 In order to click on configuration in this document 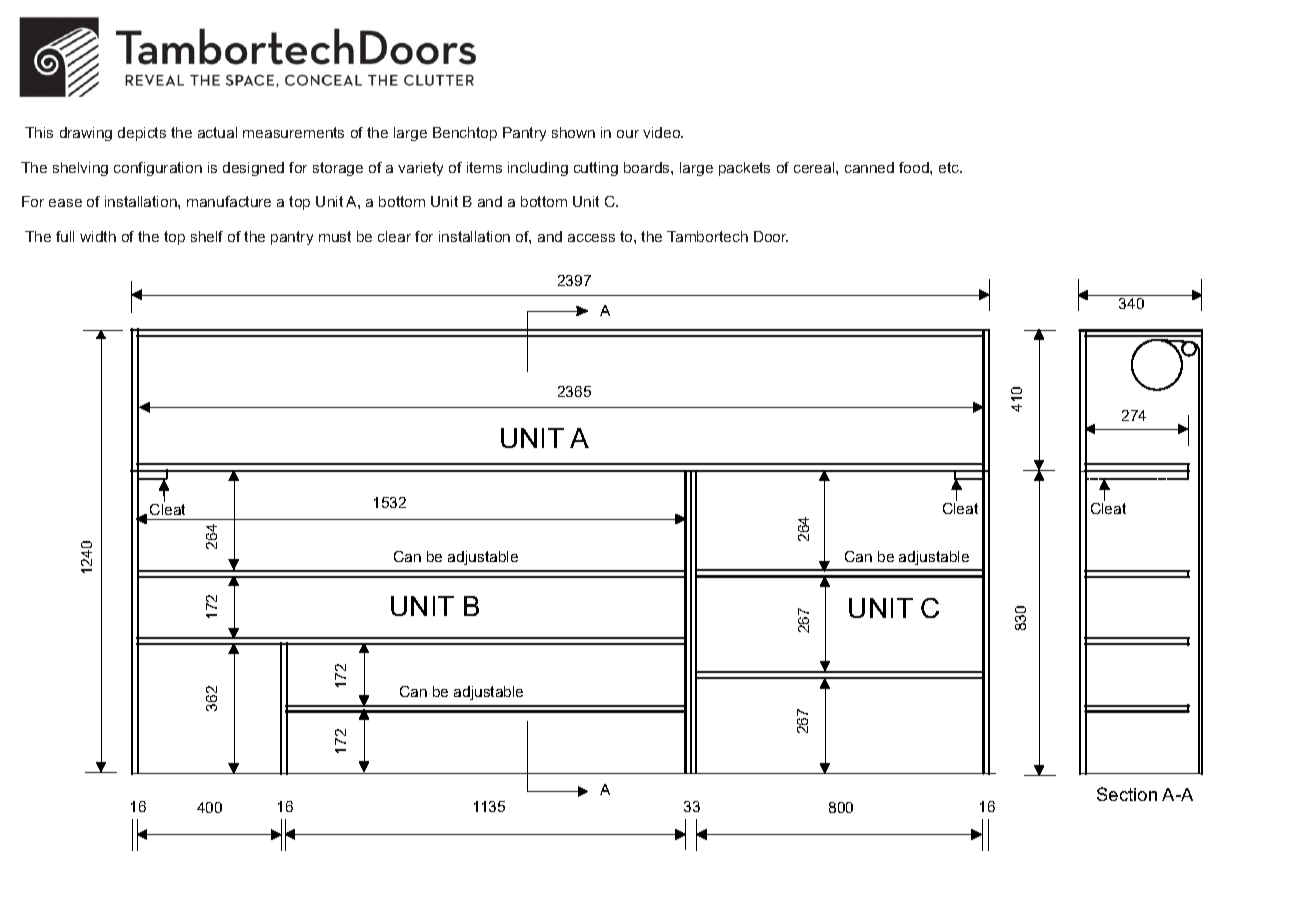, I will do `click(158, 169)`.
